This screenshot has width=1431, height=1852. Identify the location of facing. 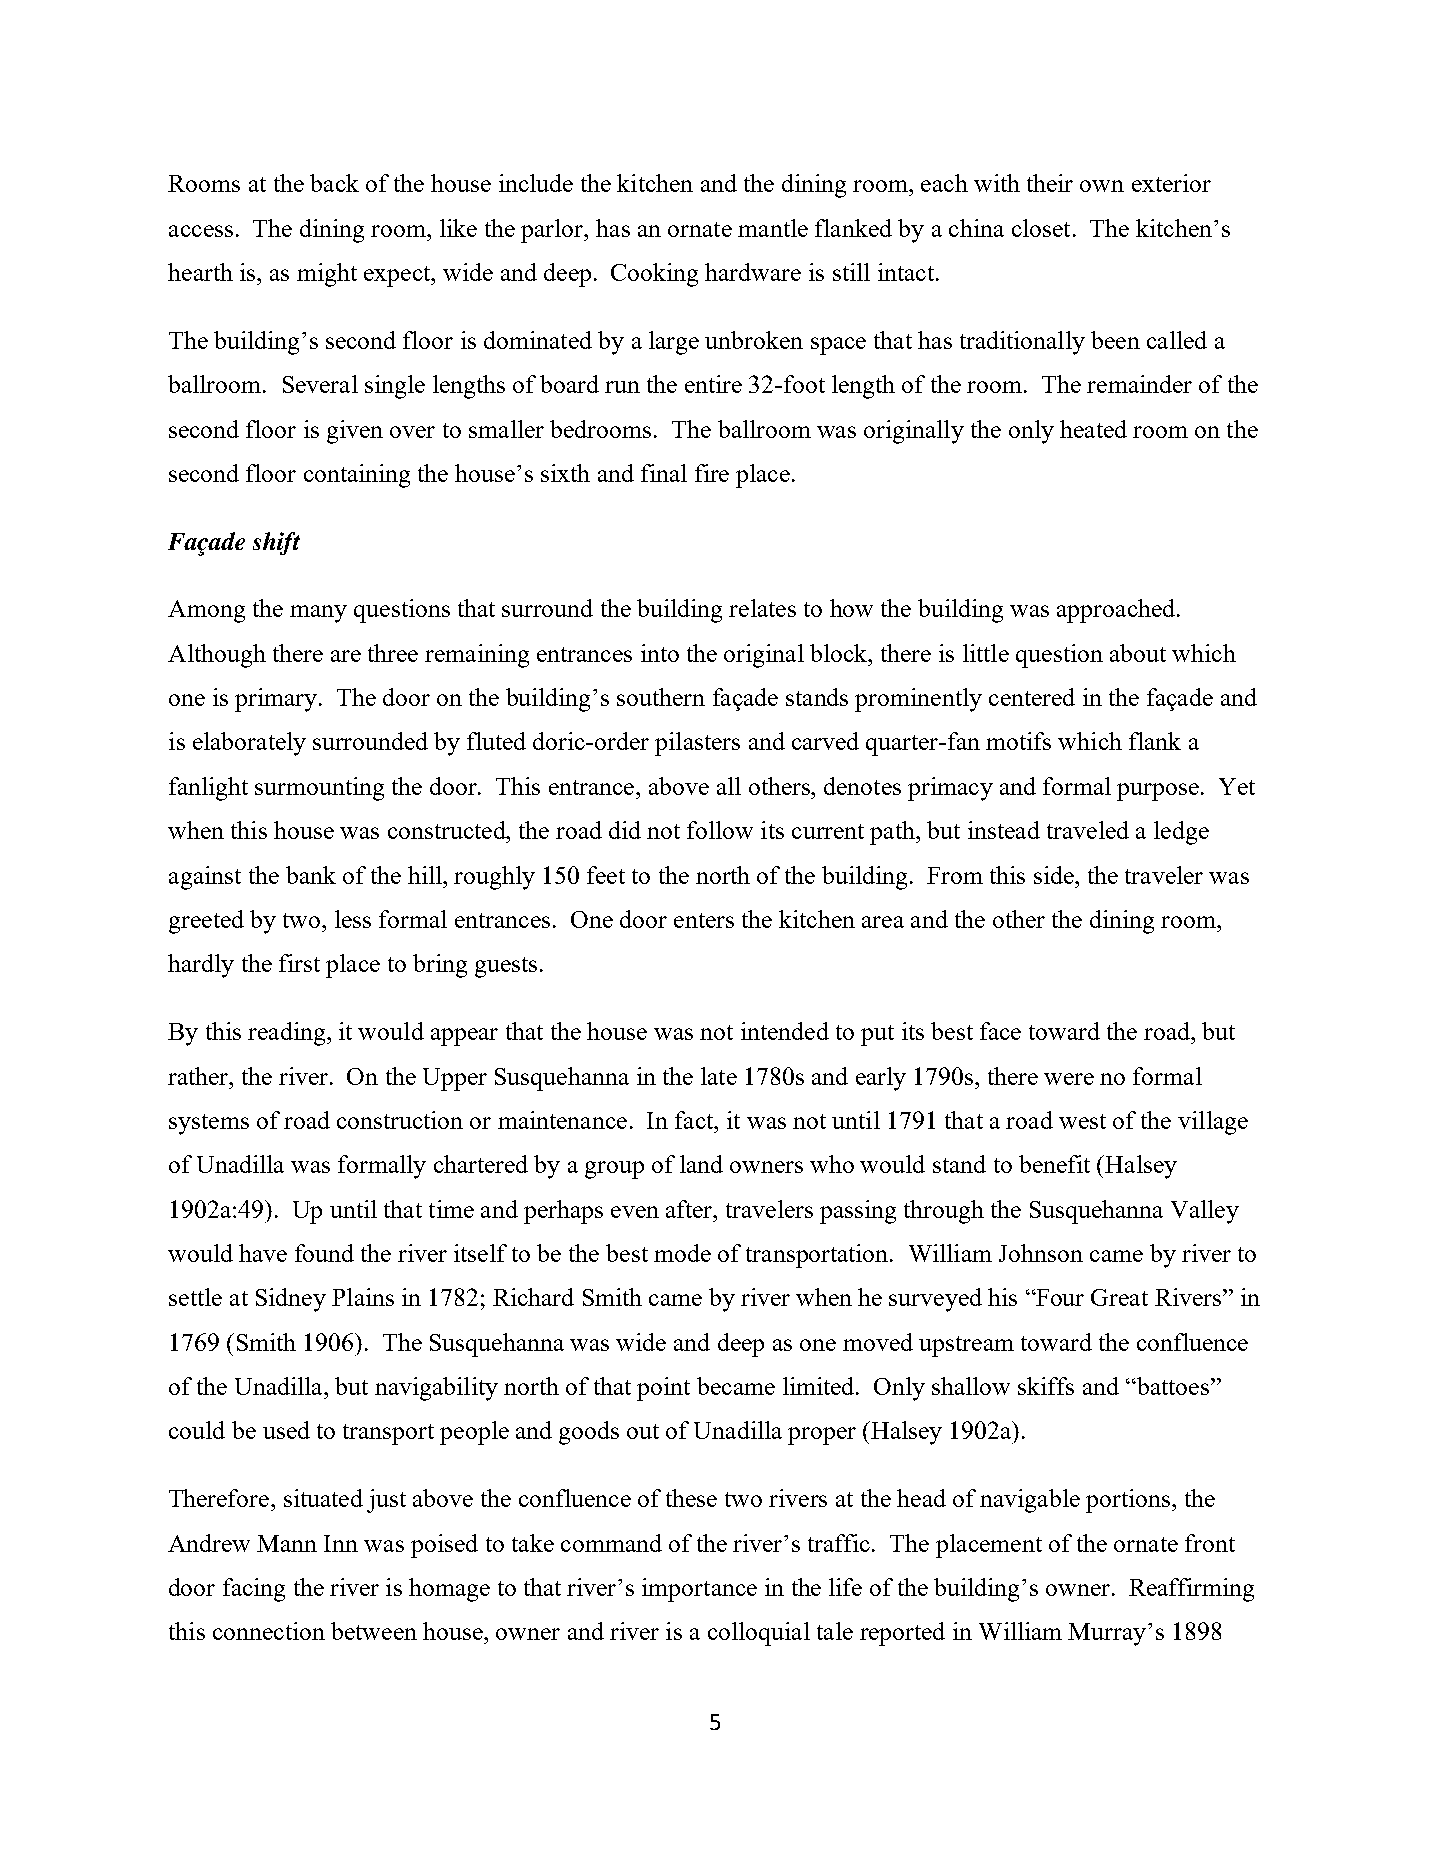
(254, 1590).
